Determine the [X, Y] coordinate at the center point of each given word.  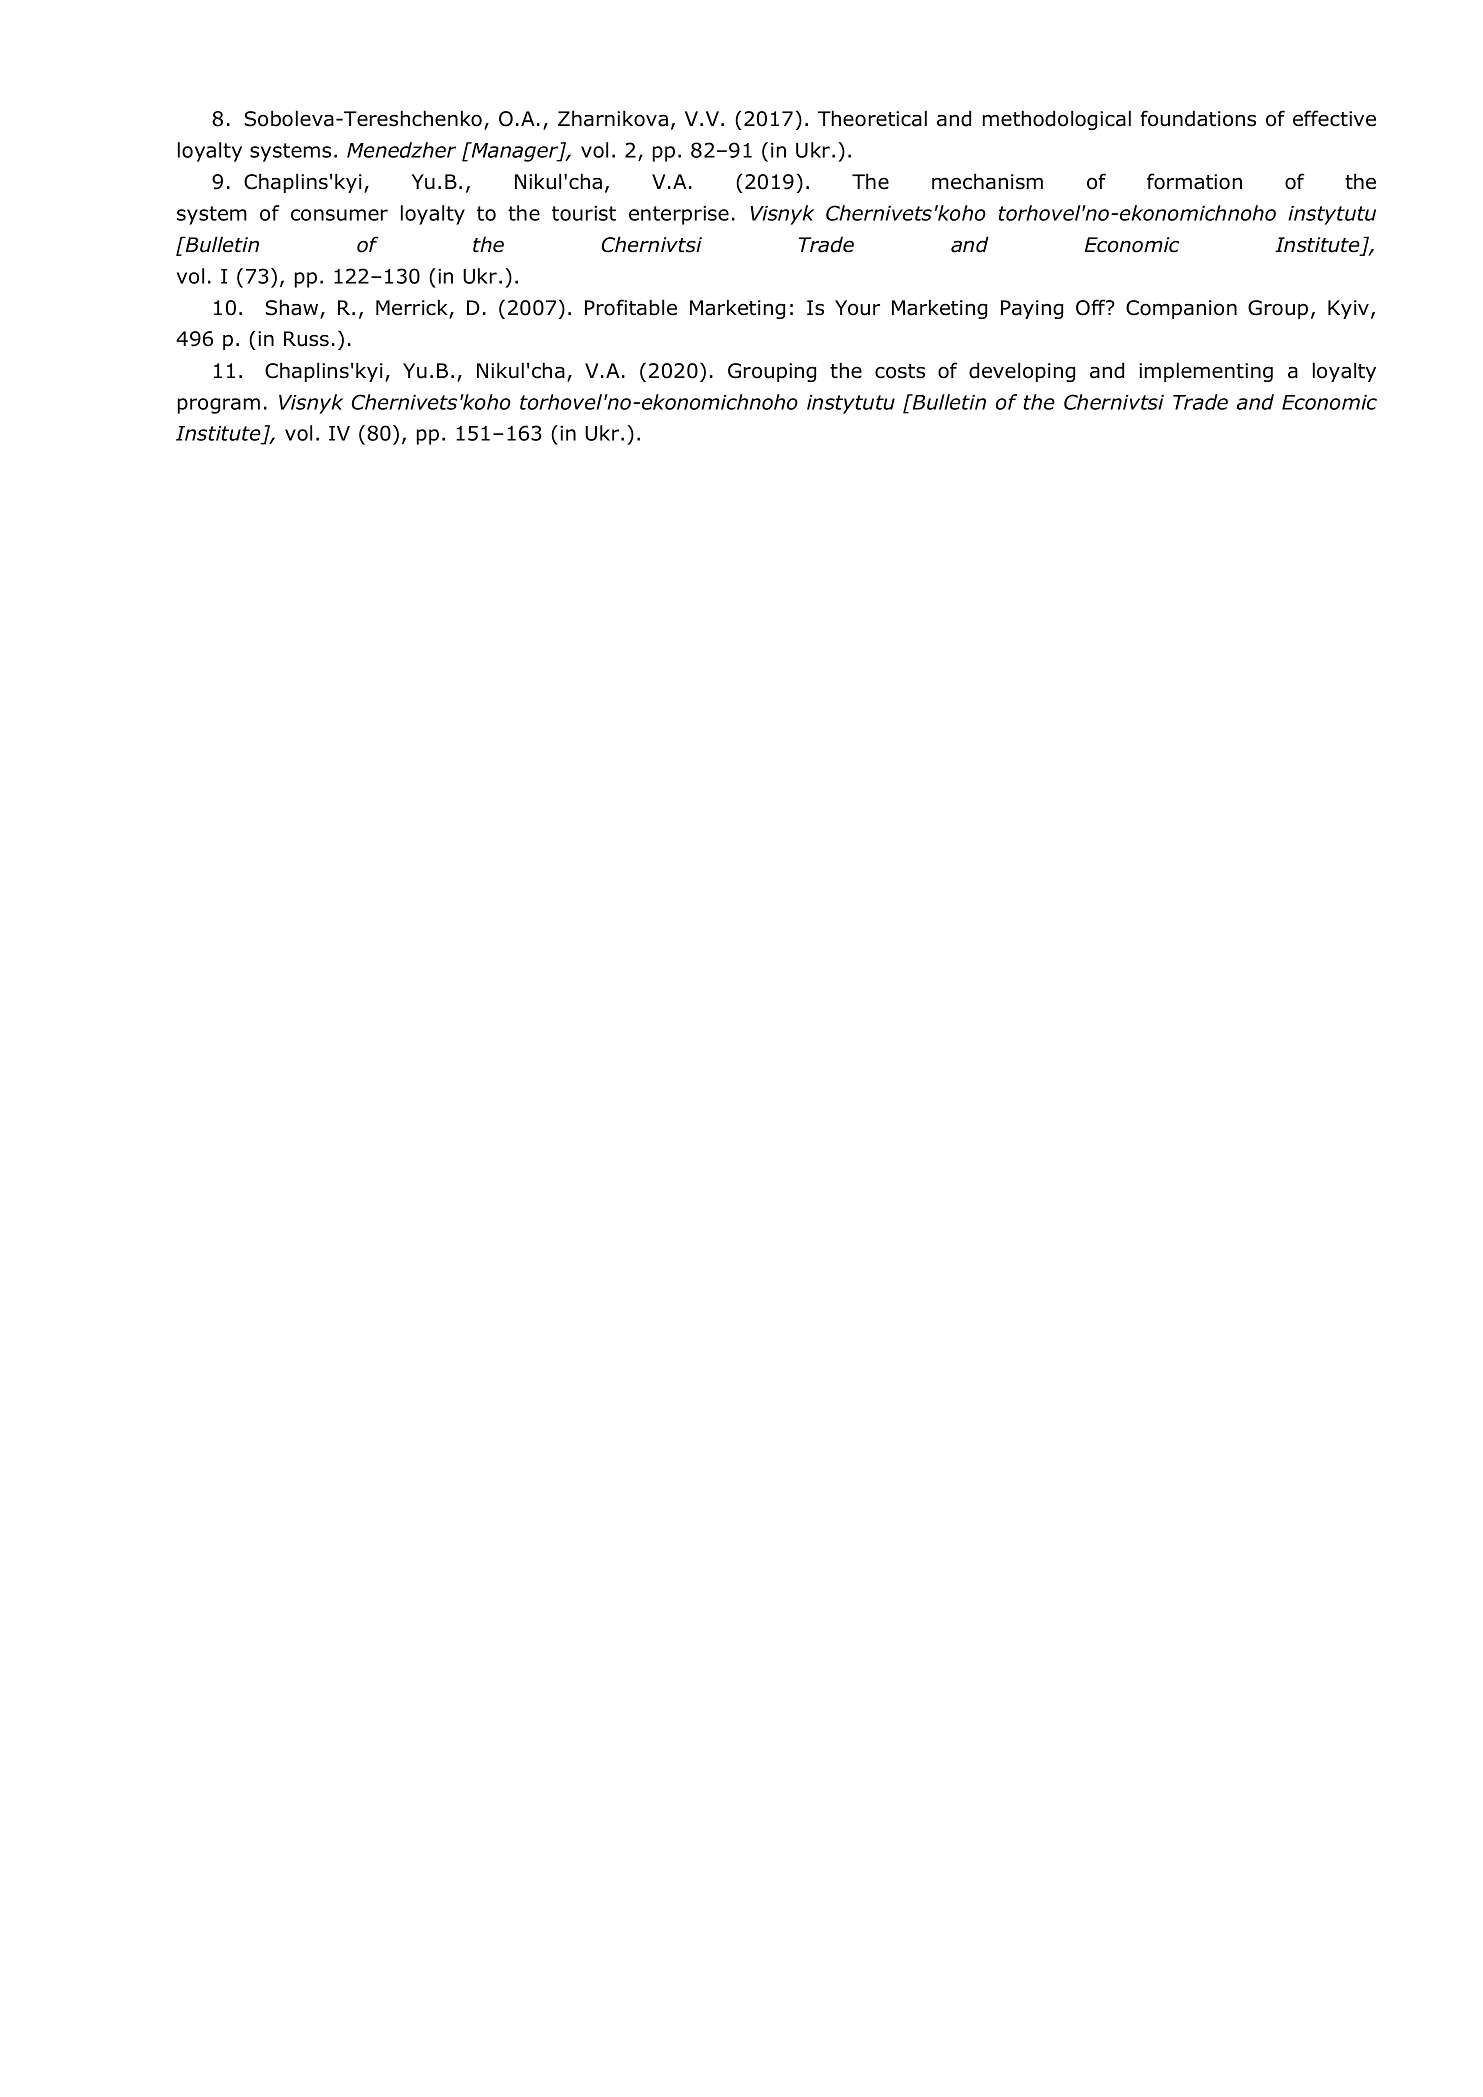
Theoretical [872, 118]
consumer [339, 215]
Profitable [631, 307]
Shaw [293, 308]
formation [1194, 181]
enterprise [679, 215]
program [218, 406]
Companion [1181, 309]
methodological [1056, 120]
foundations [1198, 118]
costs [900, 371]
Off [1092, 307]
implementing [1206, 372]
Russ [306, 339]
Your [857, 308]
